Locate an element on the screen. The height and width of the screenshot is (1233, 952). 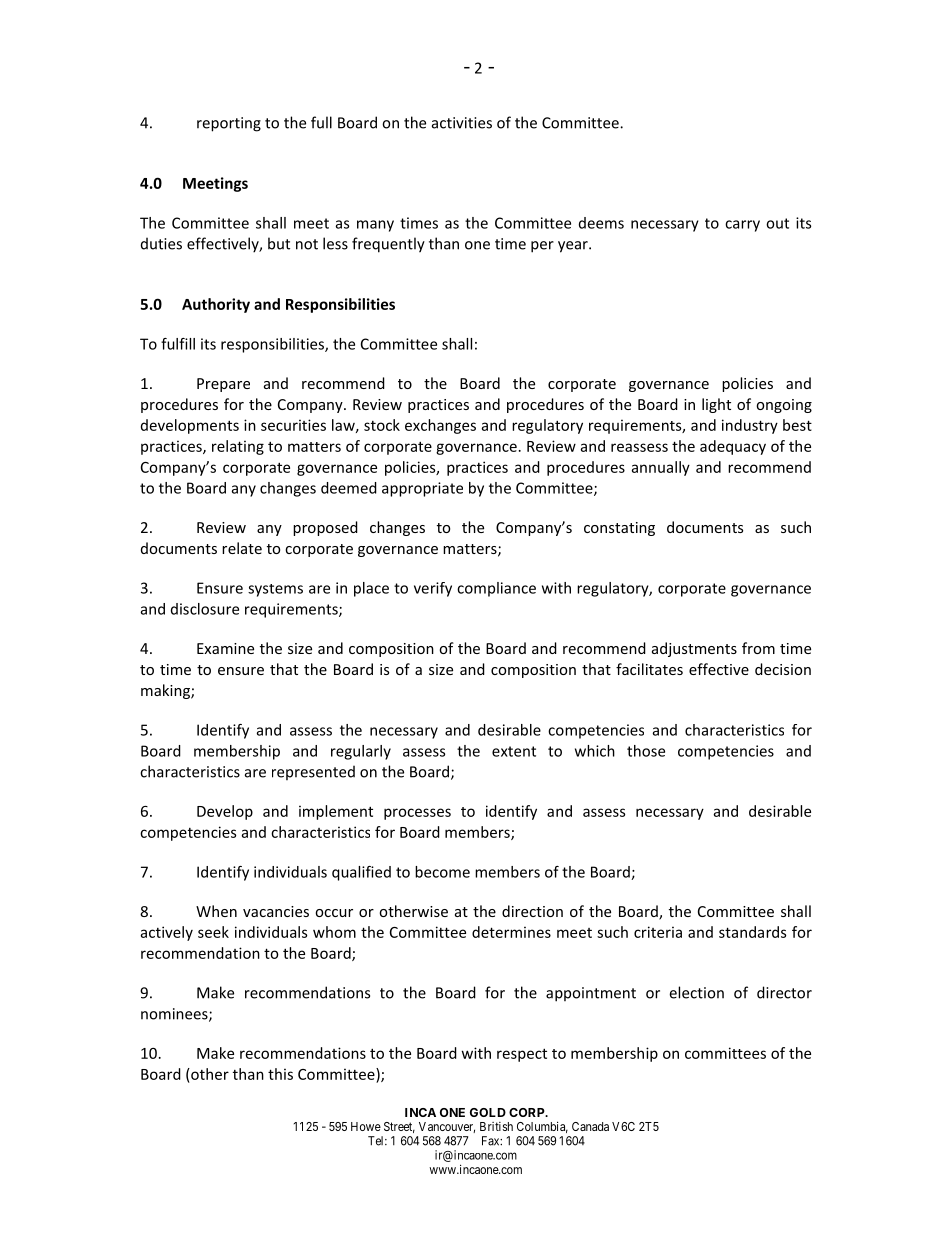
this is located at coordinates (280, 1074).
